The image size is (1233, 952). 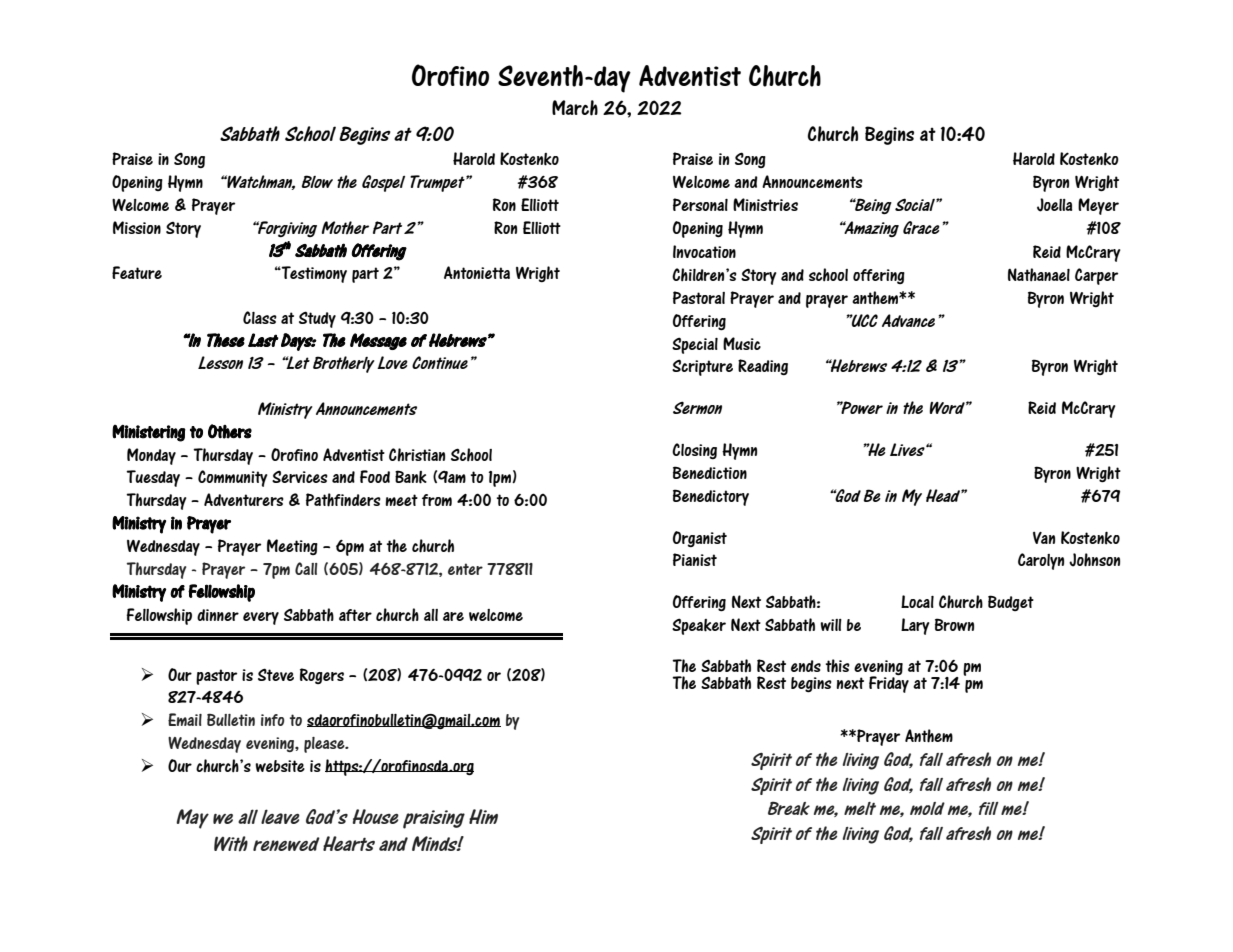 What do you see at coordinates (575, 108) in the screenshot?
I see `March` at bounding box center [575, 108].
